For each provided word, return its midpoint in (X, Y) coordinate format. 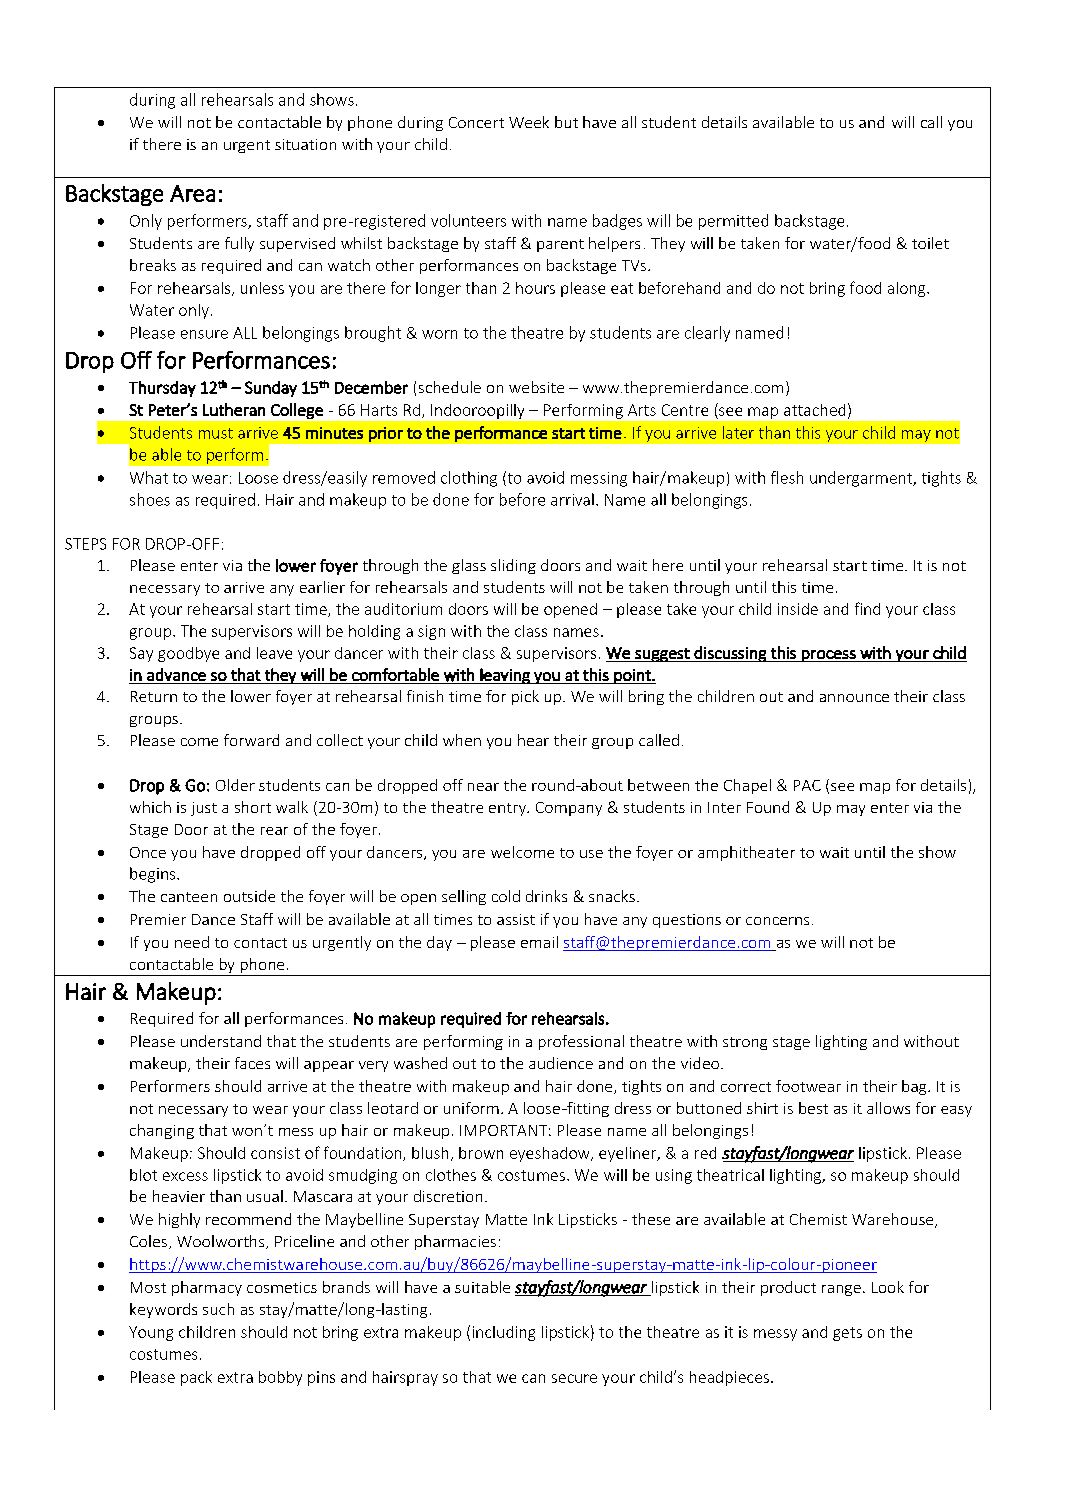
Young (151, 1333)
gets (847, 1334)
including (504, 1333)
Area (192, 193)
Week (529, 122)
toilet (930, 243)
